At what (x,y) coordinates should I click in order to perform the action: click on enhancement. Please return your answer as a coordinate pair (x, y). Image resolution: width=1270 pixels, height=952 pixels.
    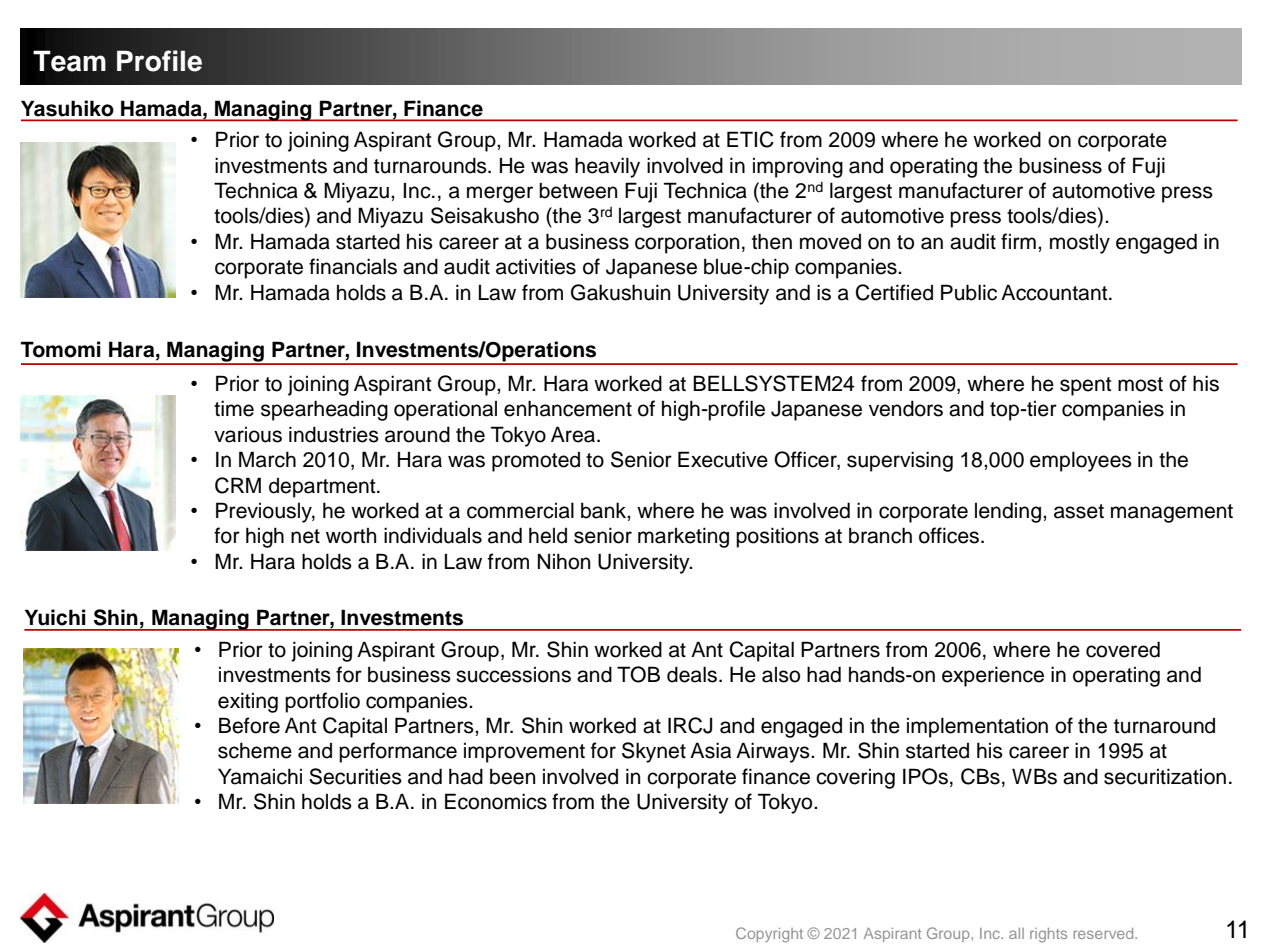
    Looking at the image, I should click on (568, 408).
